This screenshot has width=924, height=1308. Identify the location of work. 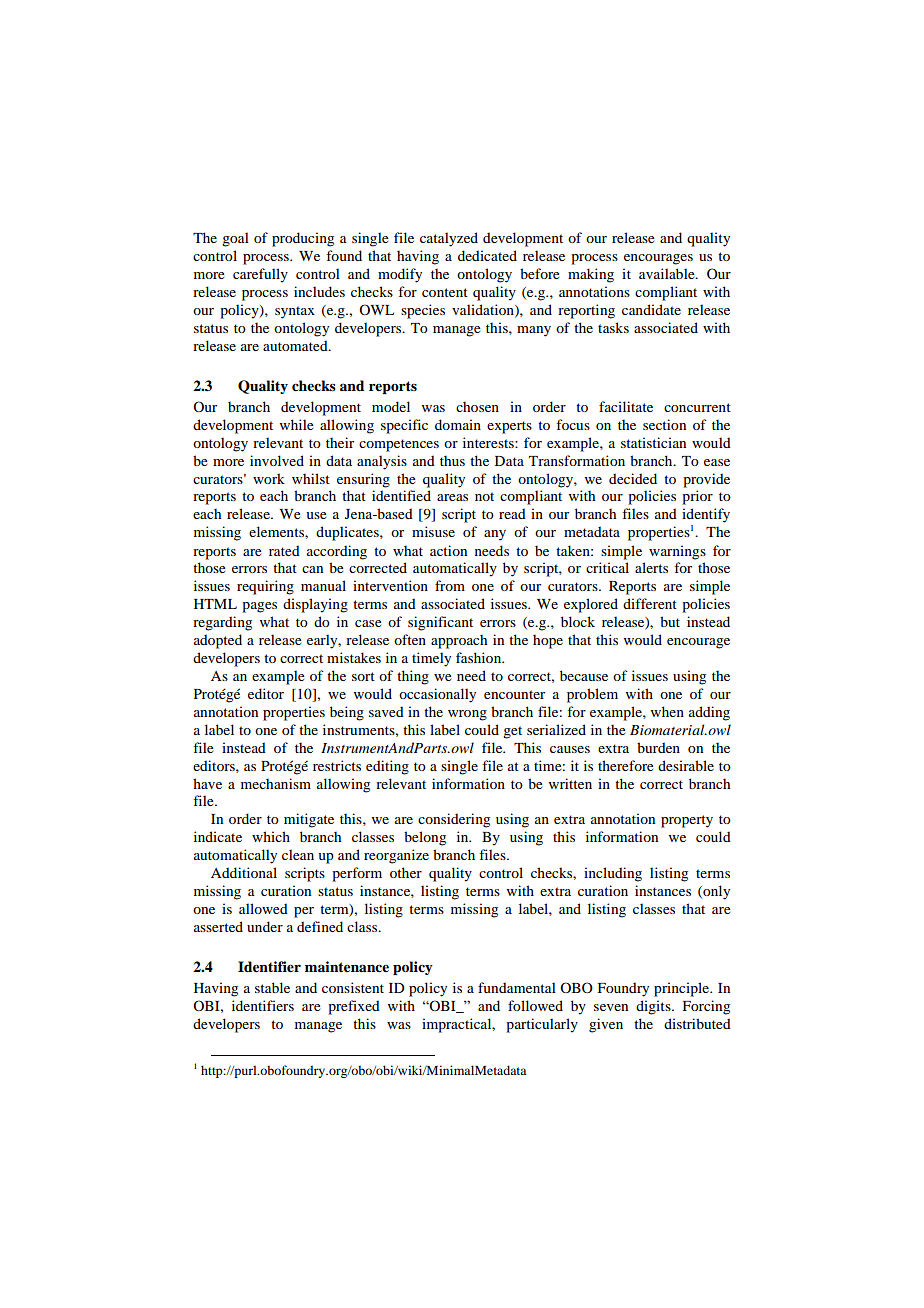
(269, 478).
